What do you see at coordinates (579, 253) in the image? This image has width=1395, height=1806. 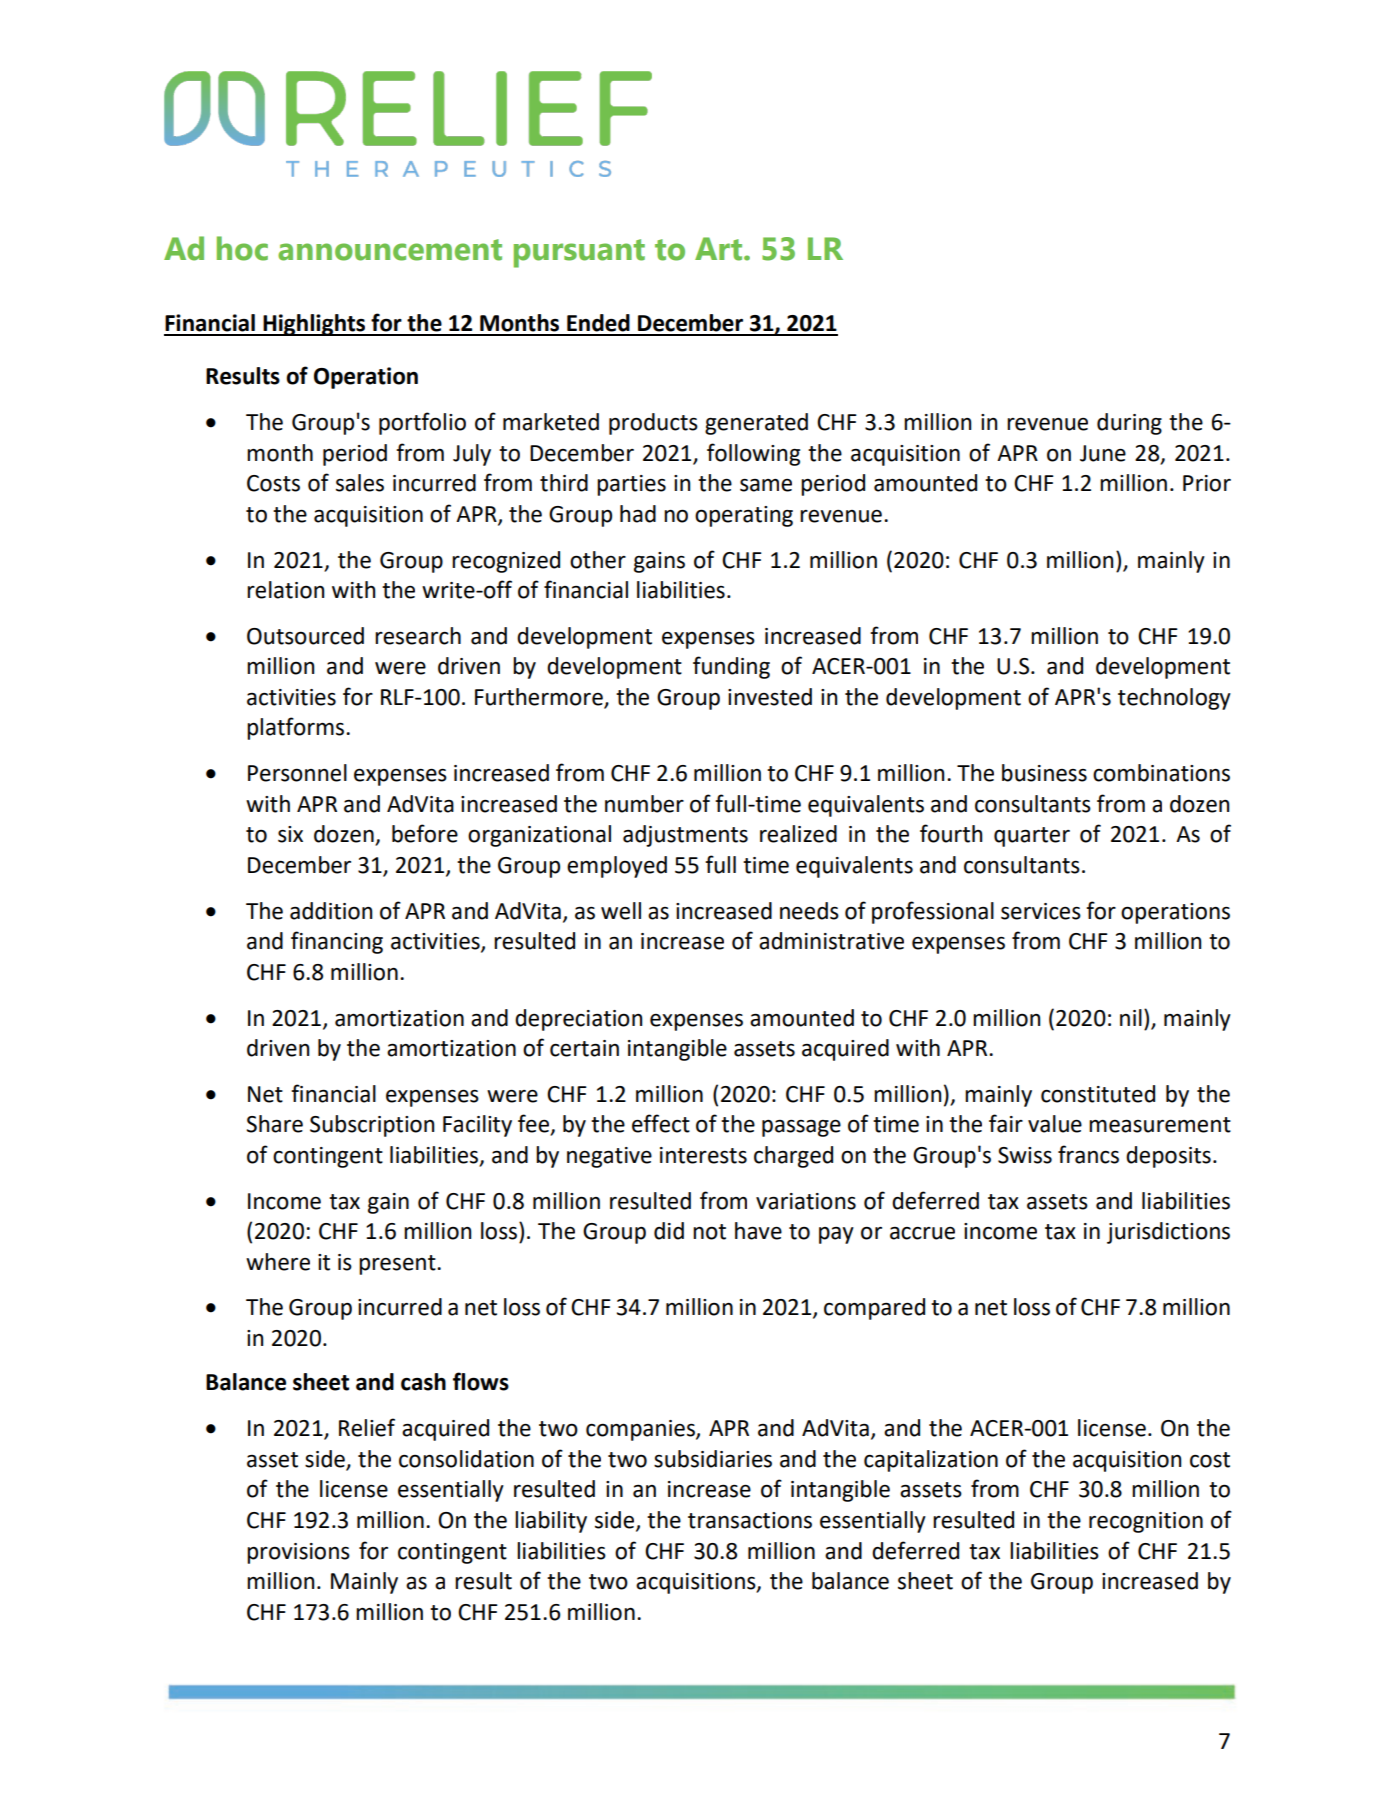 I see `pursuant` at bounding box center [579, 253].
